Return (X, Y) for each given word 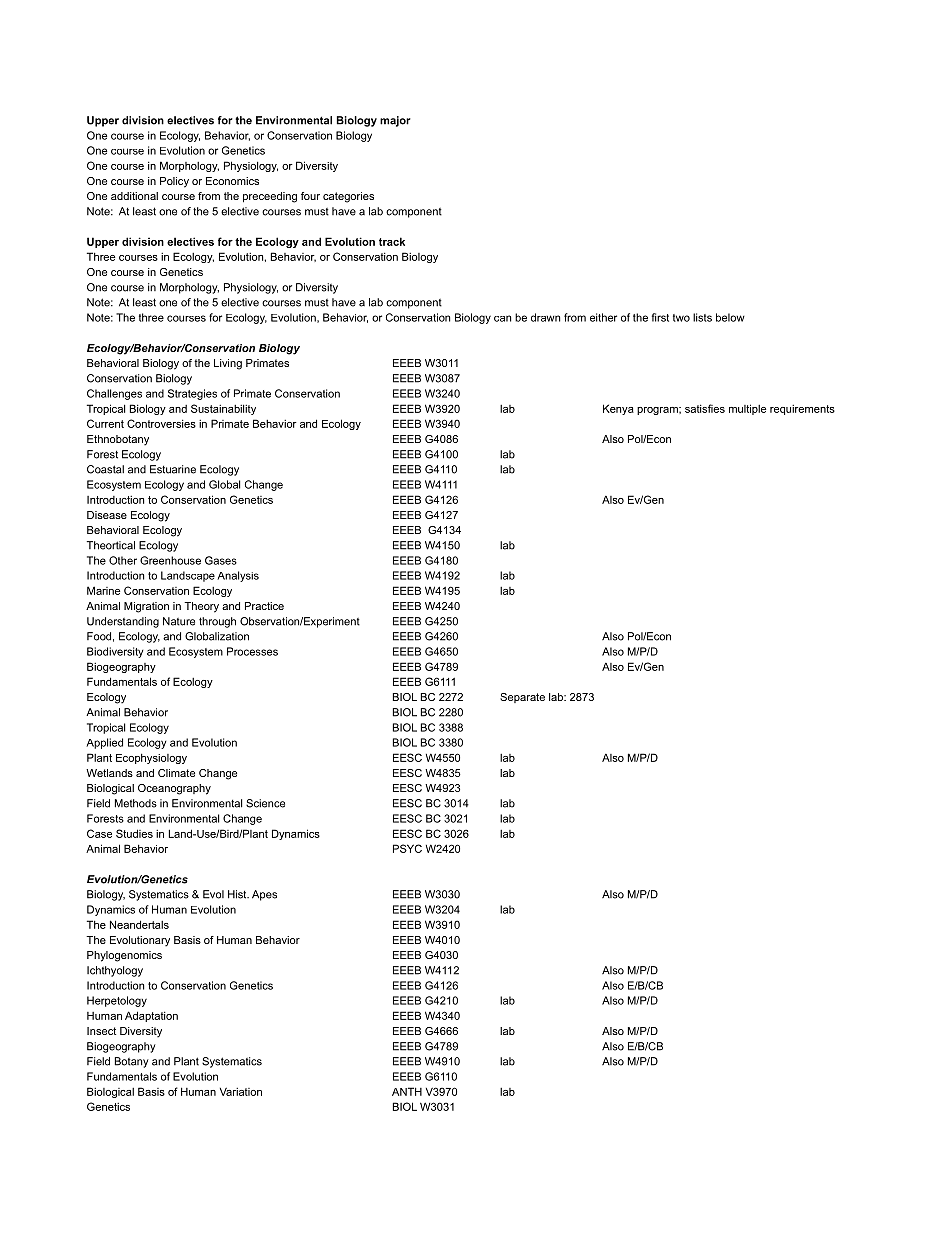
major (395, 121)
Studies (134, 833)
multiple (747, 409)
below (730, 317)
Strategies (192, 394)
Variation (241, 1091)
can (502, 318)
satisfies (705, 408)
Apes (264, 895)
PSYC (407, 848)
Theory (201, 607)
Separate (522, 698)
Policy (174, 182)
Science (265, 803)
